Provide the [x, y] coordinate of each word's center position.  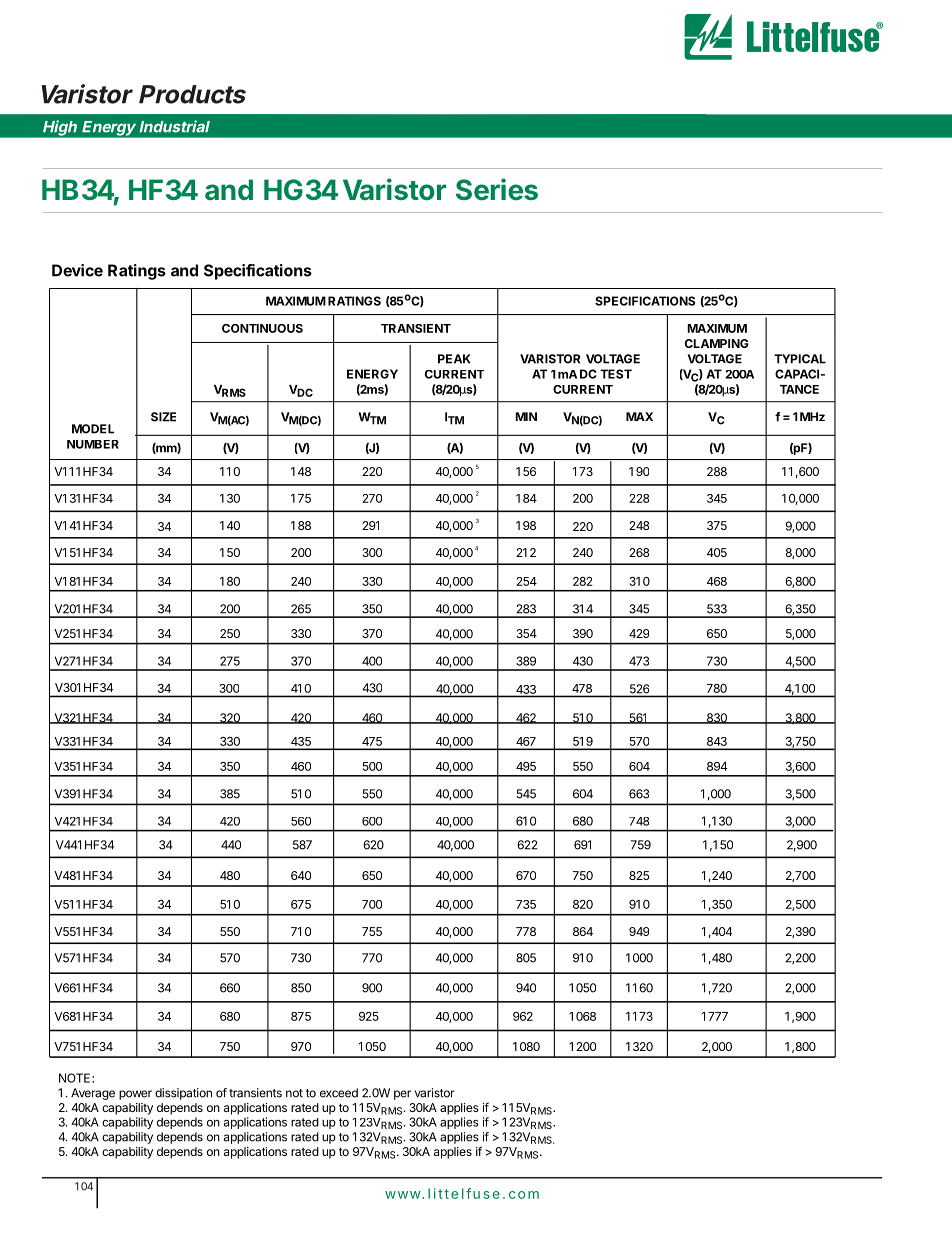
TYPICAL [800, 359]
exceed [339, 1093]
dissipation [183, 1094]
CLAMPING [717, 343]
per [402, 1095]
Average [93, 1094]
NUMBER [93, 444]
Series [497, 189]
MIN [526, 416]
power [135, 1095]
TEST [616, 374]
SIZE [163, 417]
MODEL [93, 429]
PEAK [454, 359]
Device [77, 270]
